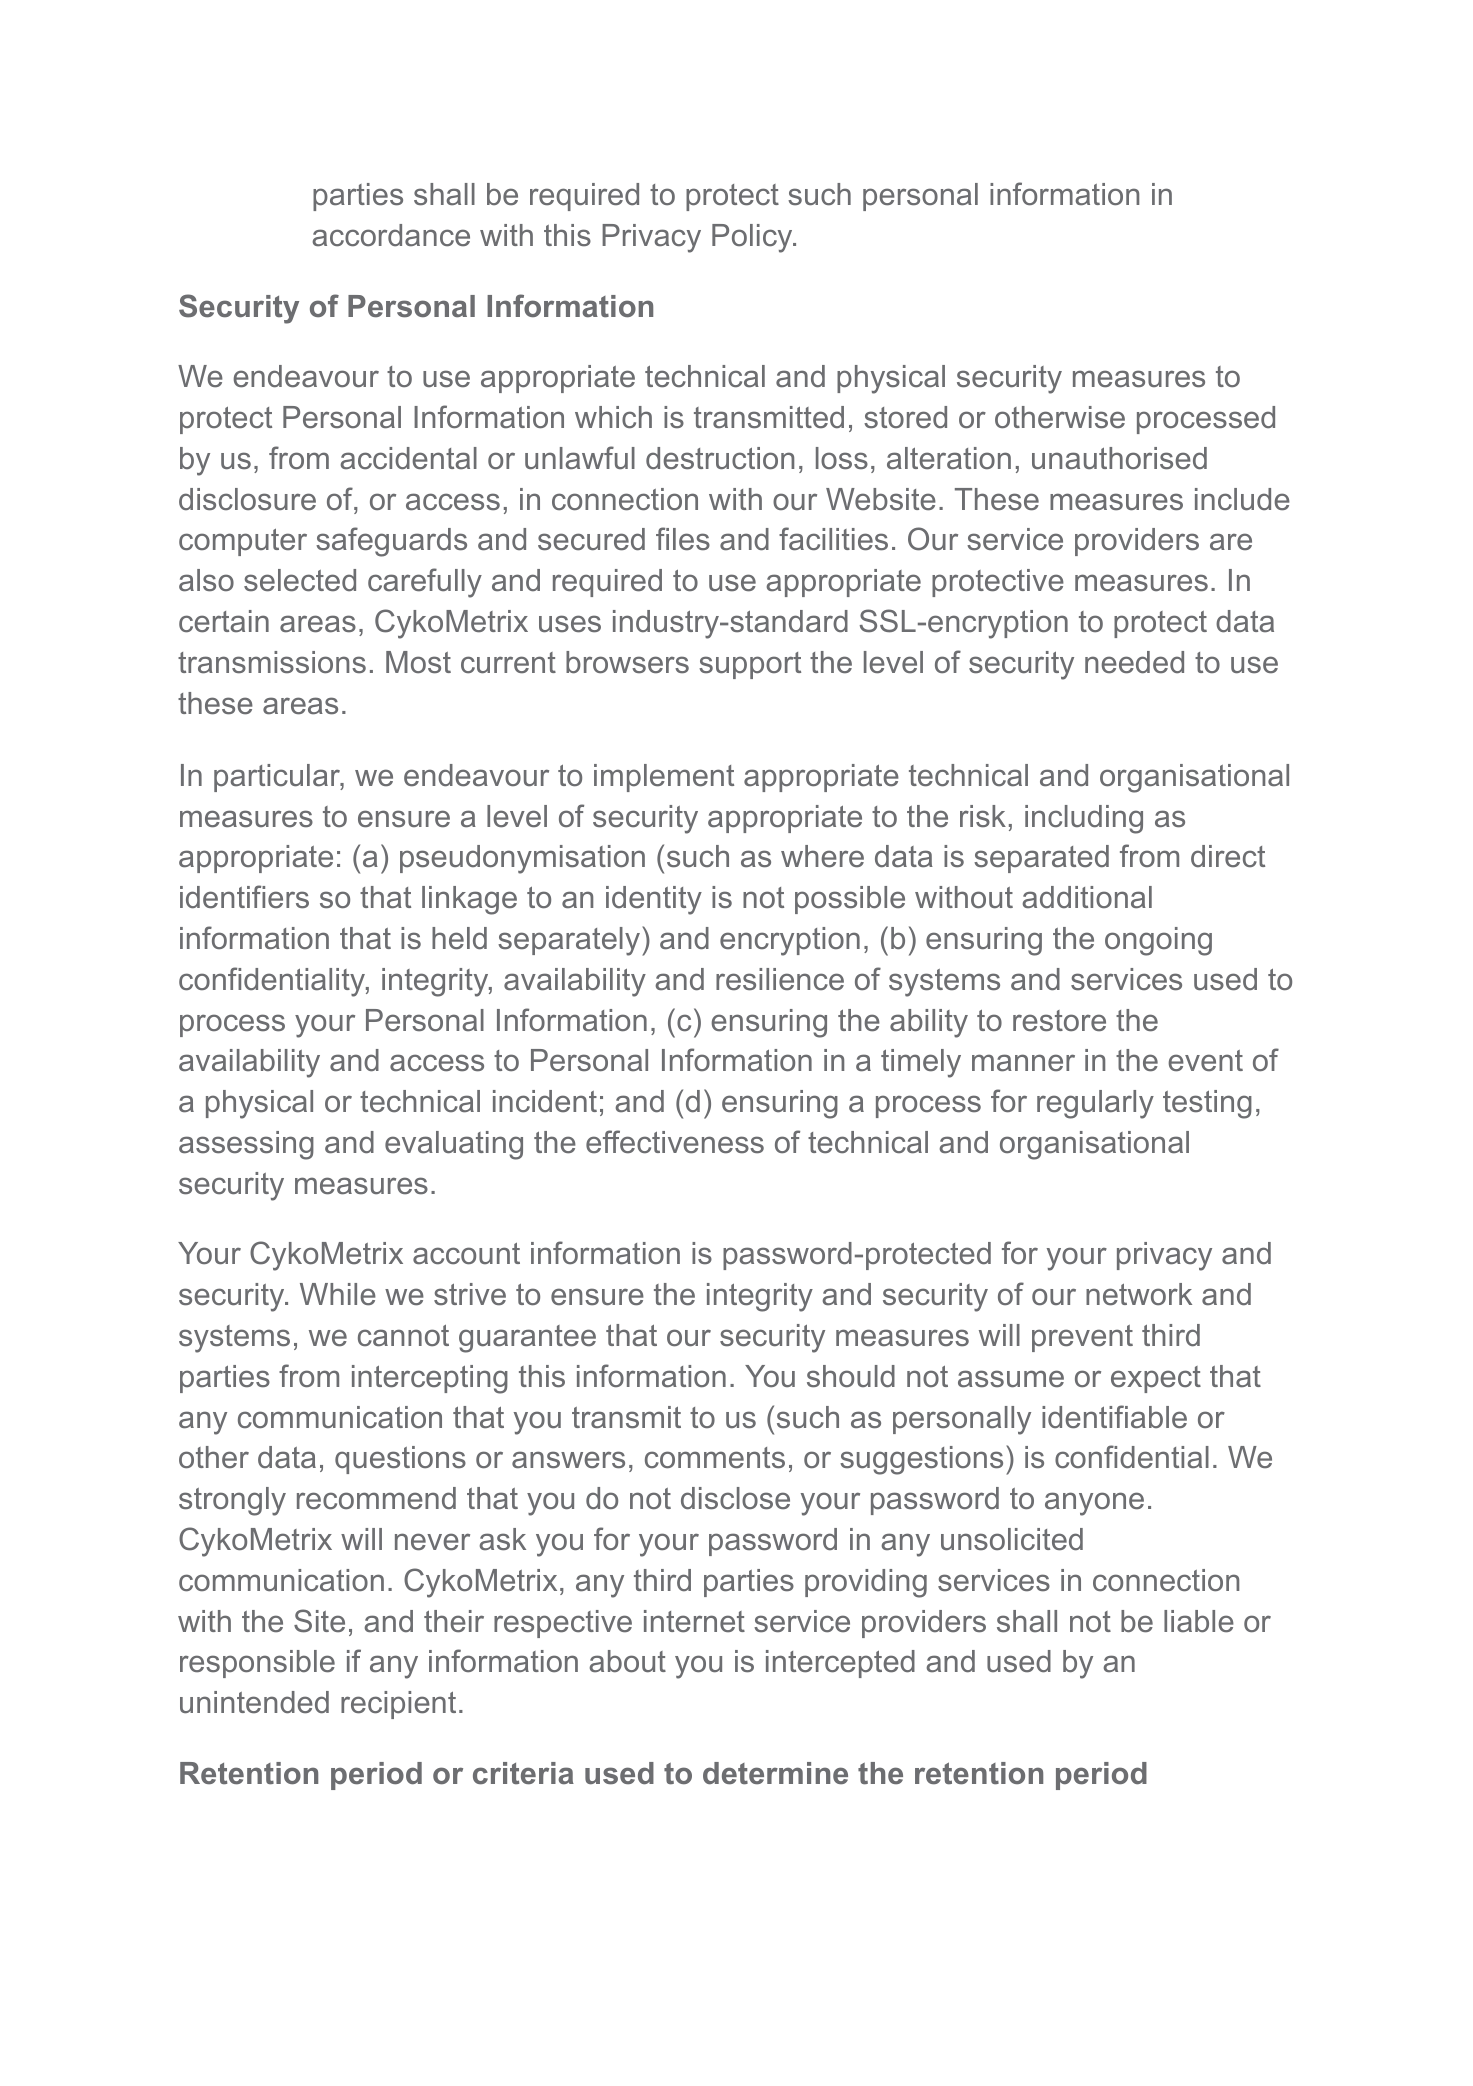 Image resolution: width=1473 pixels, height=2086 pixels. I want to click on held, so click(459, 938).
